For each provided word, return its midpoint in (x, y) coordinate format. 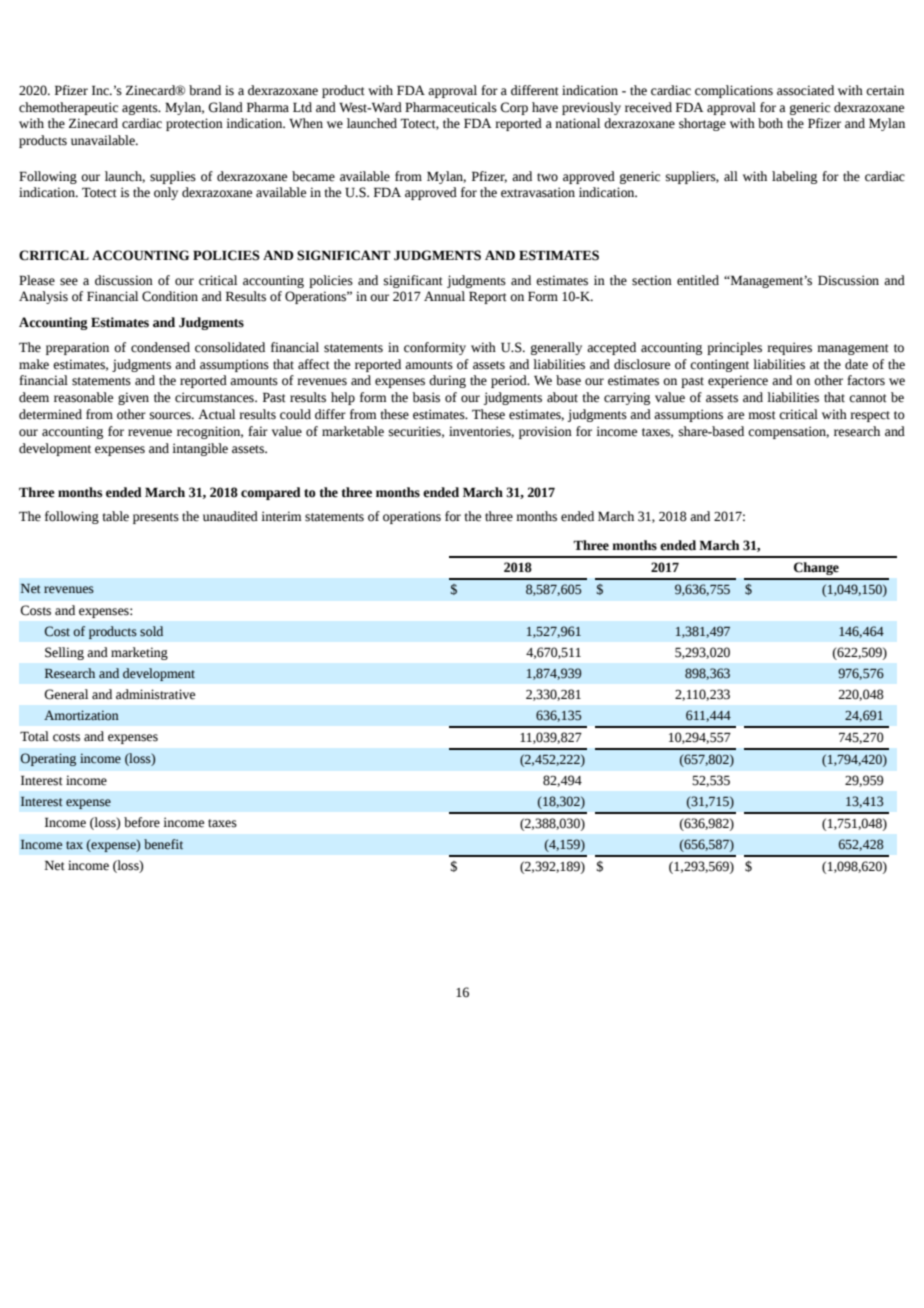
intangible (200, 449)
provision (545, 432)
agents (141, 109)
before (142, 822)
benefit (163, 844)
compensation (788, 432)
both (770, 123)
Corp (514, 108)
